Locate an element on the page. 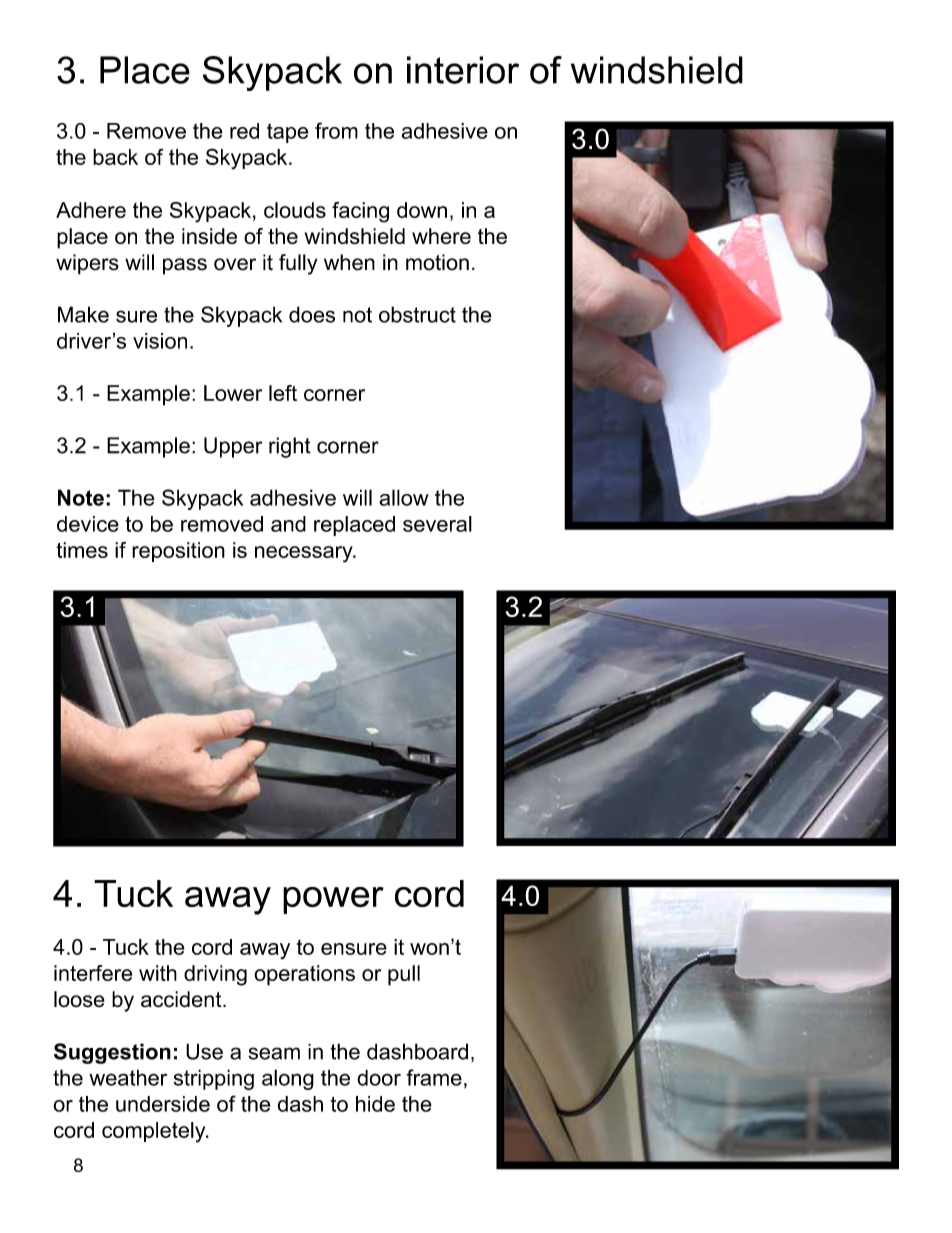 Image resolution: width=952 pixels, height=1233 pixels. fully is located at coordinates (298, 264).
